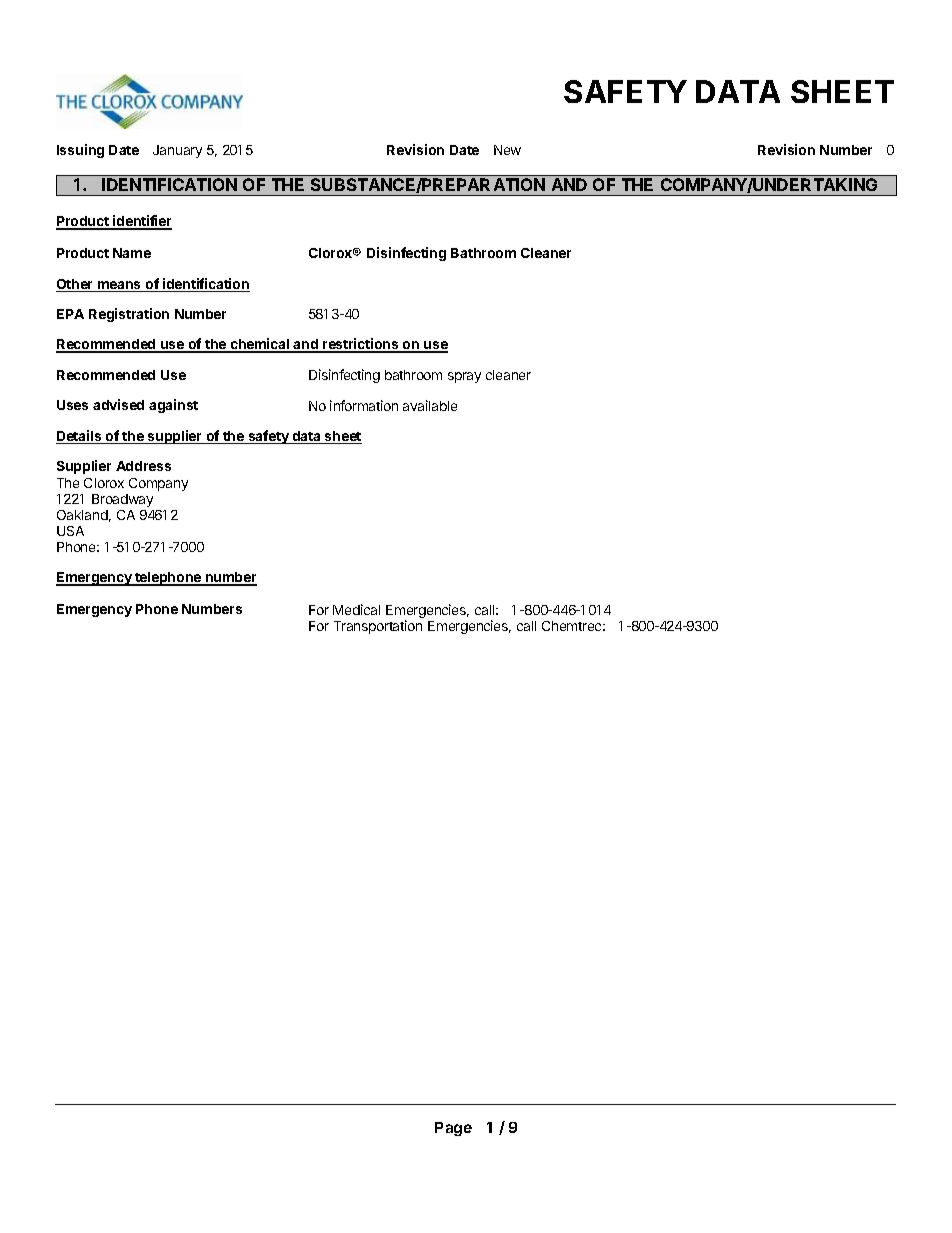 Image resolution: width=952 pixels, height=1233 pixels. What do you see at coordinates (177, 151) in the page?
I see `January` at bounding box center [177, 151].
